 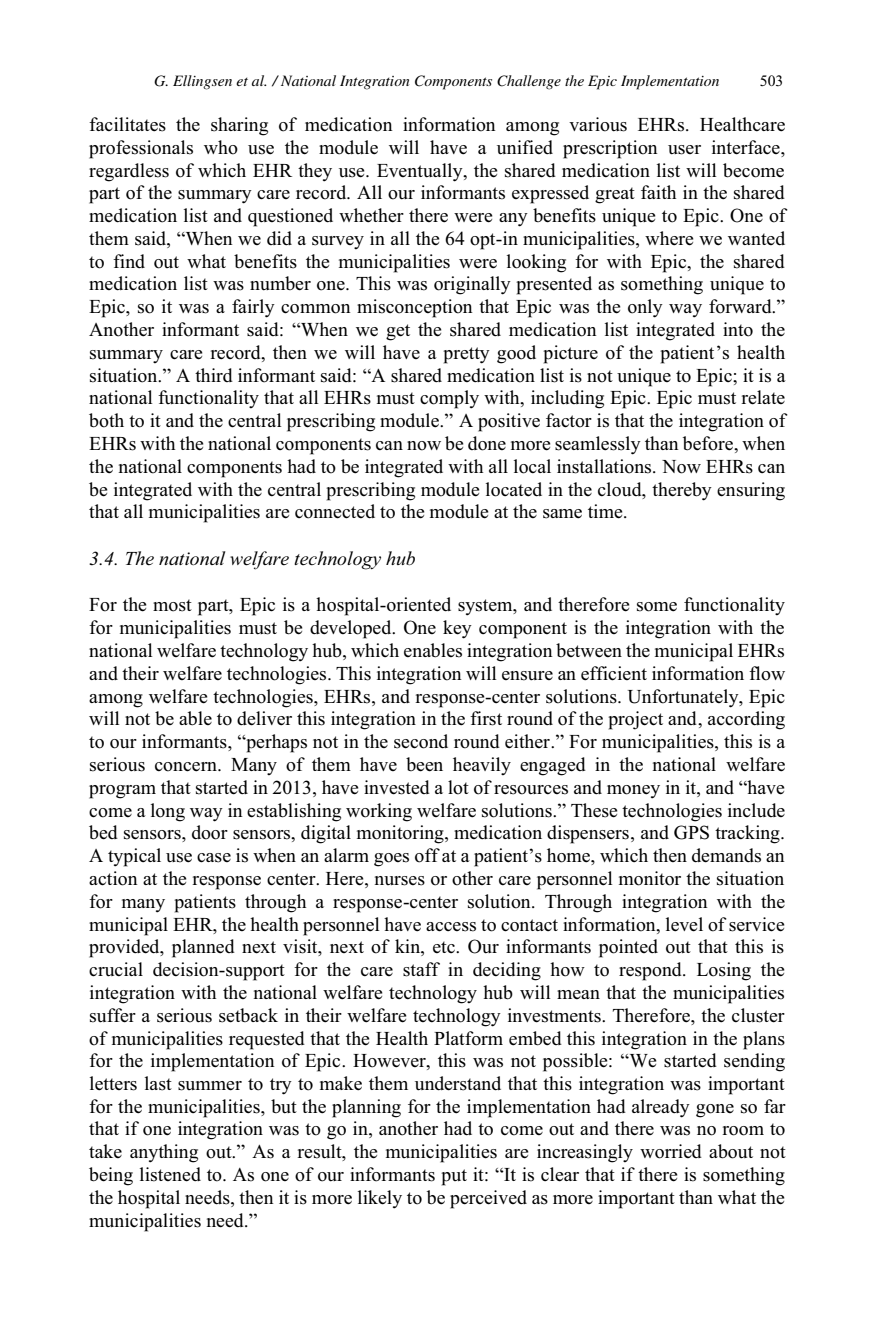 I want to click on comply, so click(x=449, y=399).
